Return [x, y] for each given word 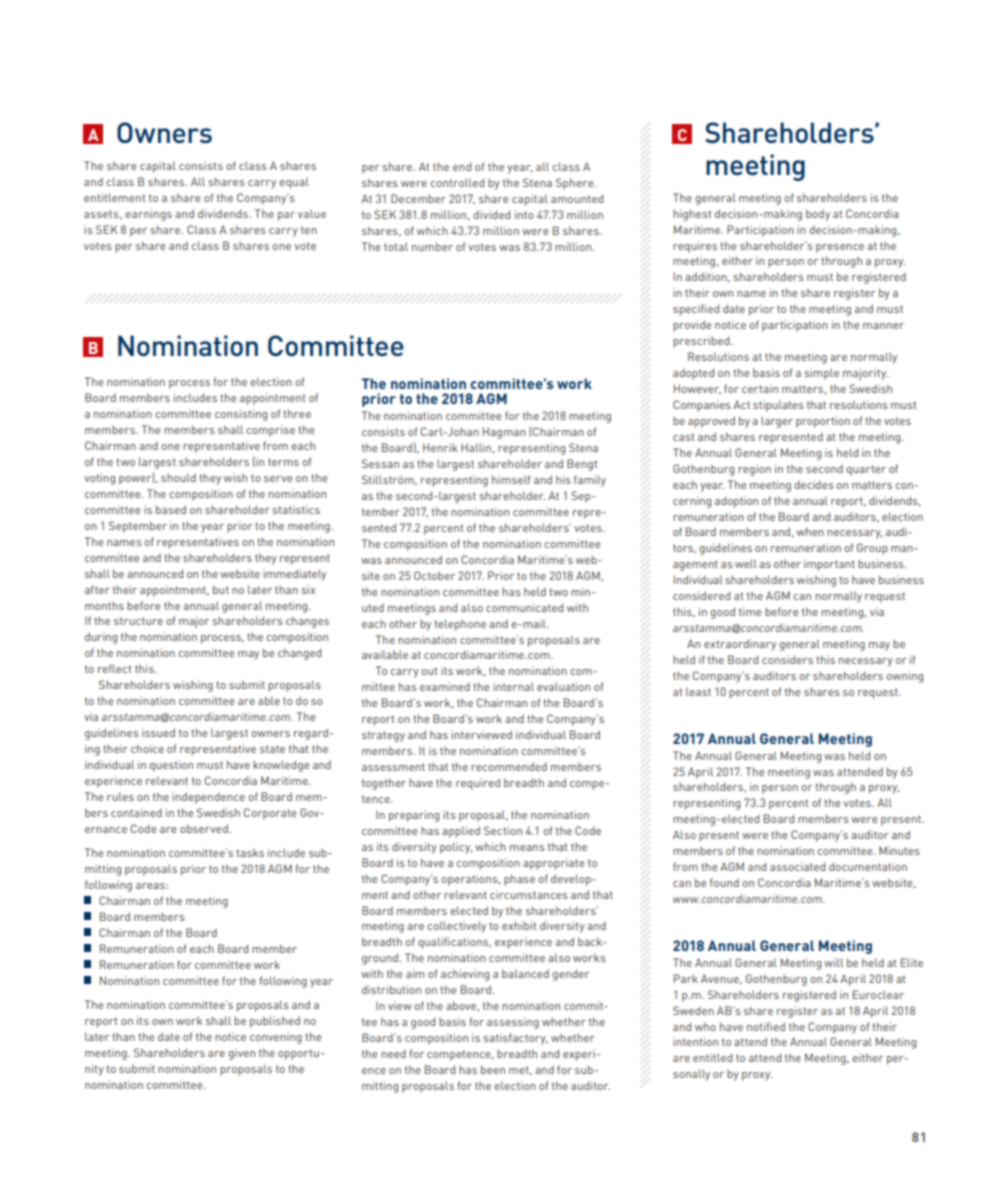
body [818, 215]
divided [491, 214]
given [241, 1054]
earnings [148, 215]
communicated [524, 607]
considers [787, 659]
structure [138, 621]
